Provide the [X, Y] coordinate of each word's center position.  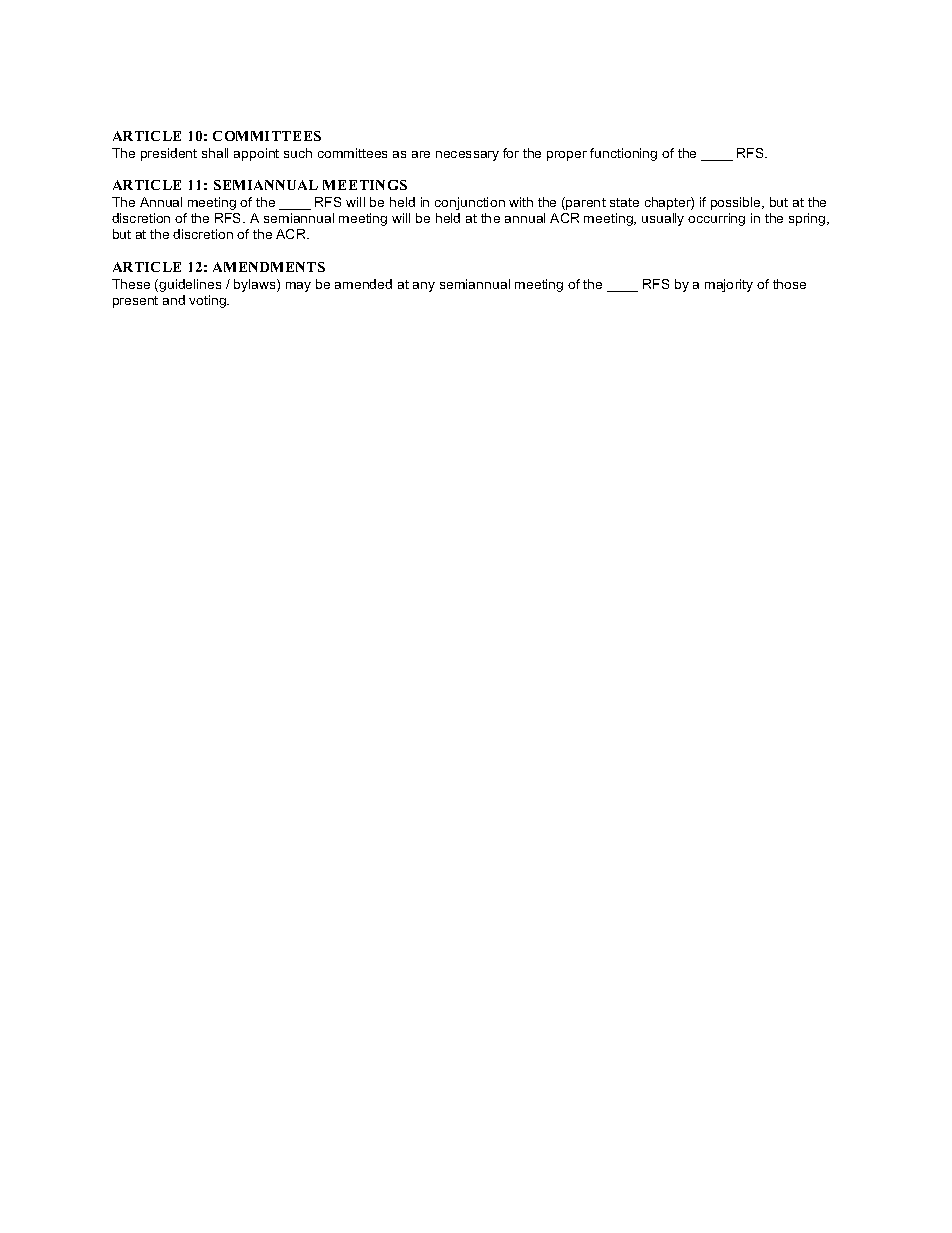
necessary [467, 156]
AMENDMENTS [269, 267]
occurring [716, 219]
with [521, 202]
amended [363, 284]
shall [215, 153]
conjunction [470, 203]
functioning [623, 154]
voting [208, 301]
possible [737, 203]
